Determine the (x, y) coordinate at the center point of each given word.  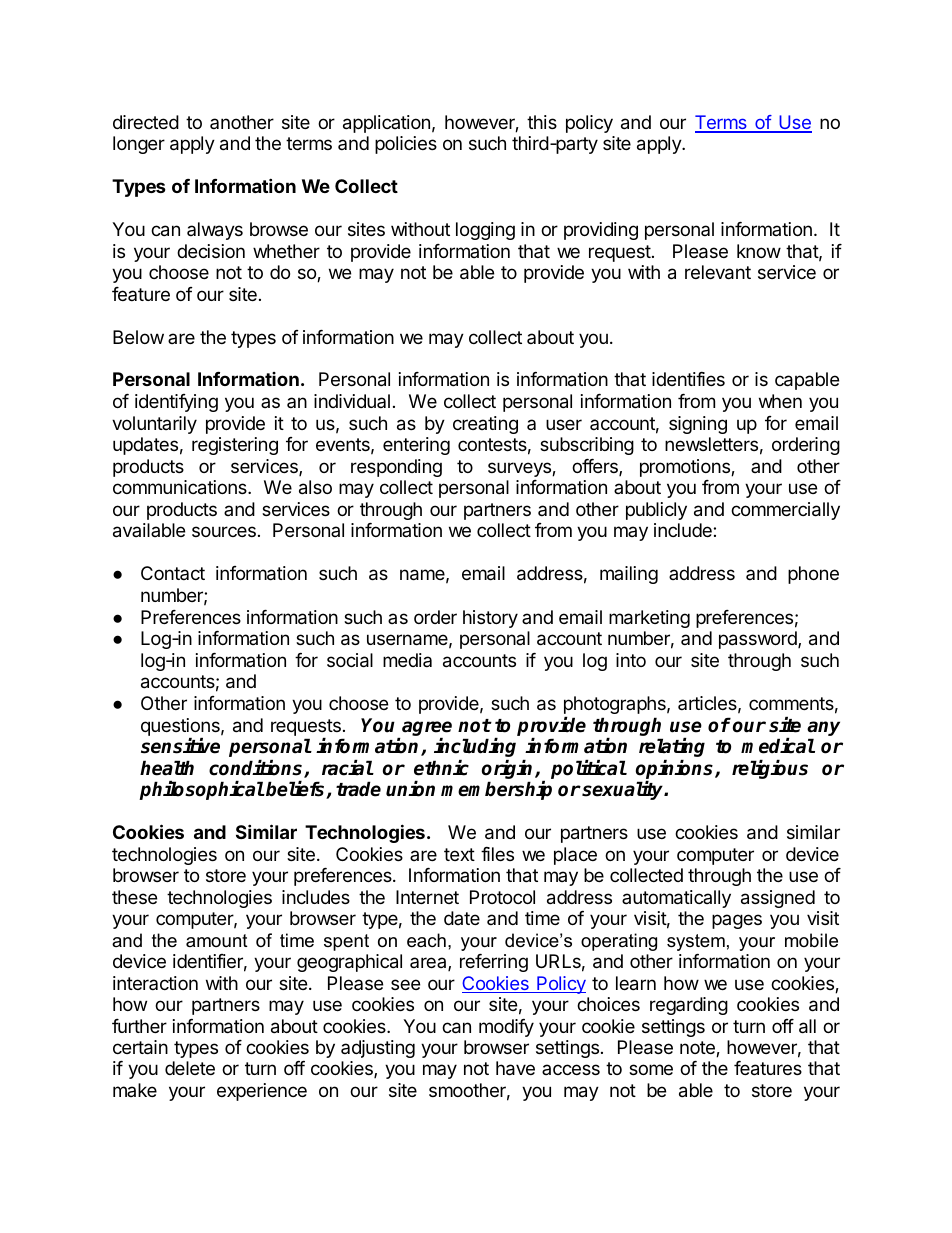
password (759, 640)
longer (139, 145)
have (515, 1068)
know (759, 251)
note (698, 1049)
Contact (173, 573)
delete (190, 1068)
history (490, 619)
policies (406, 145)
